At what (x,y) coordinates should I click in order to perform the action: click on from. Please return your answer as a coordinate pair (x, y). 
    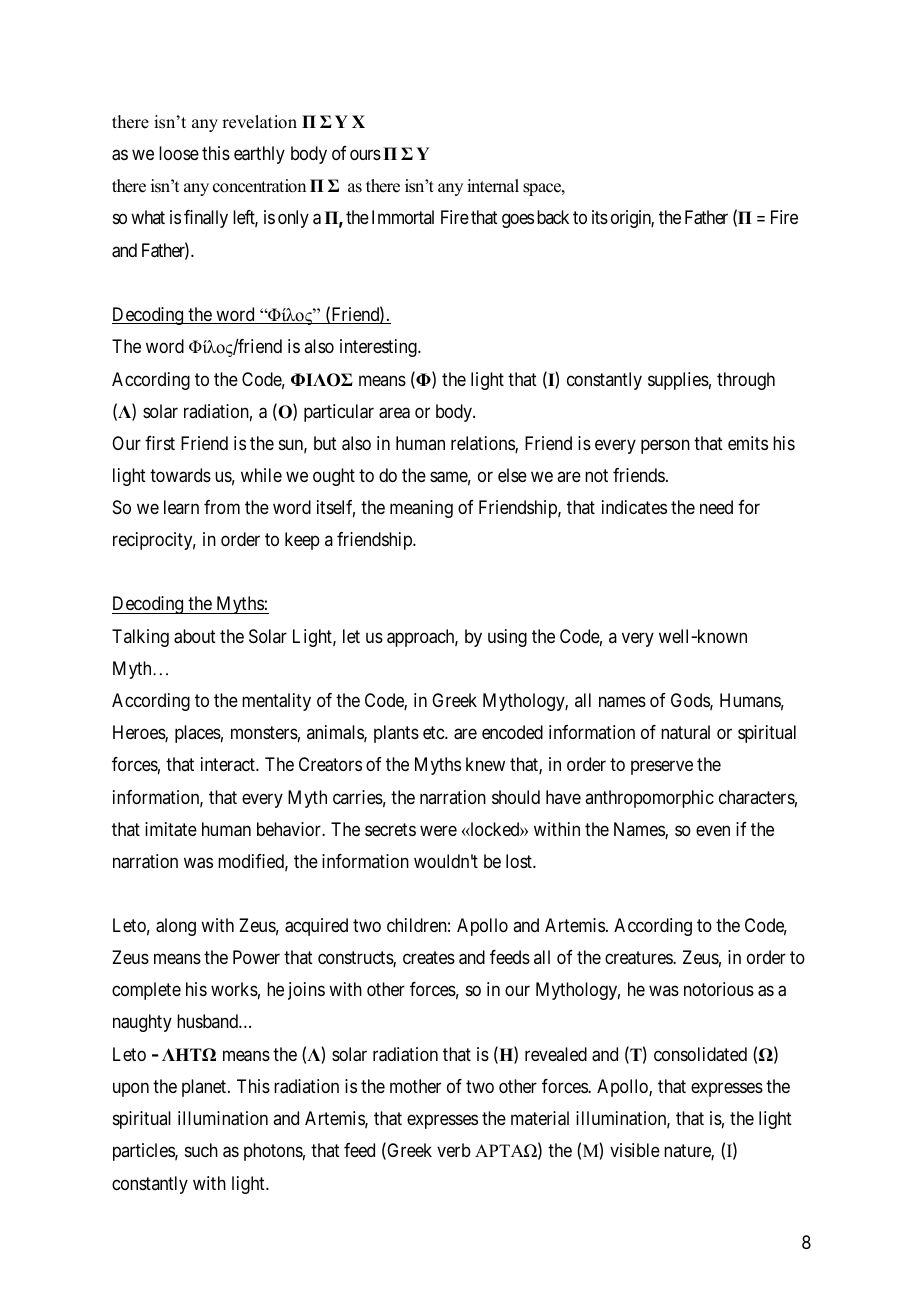
    Looking at the image, I should click on (222, 507).
